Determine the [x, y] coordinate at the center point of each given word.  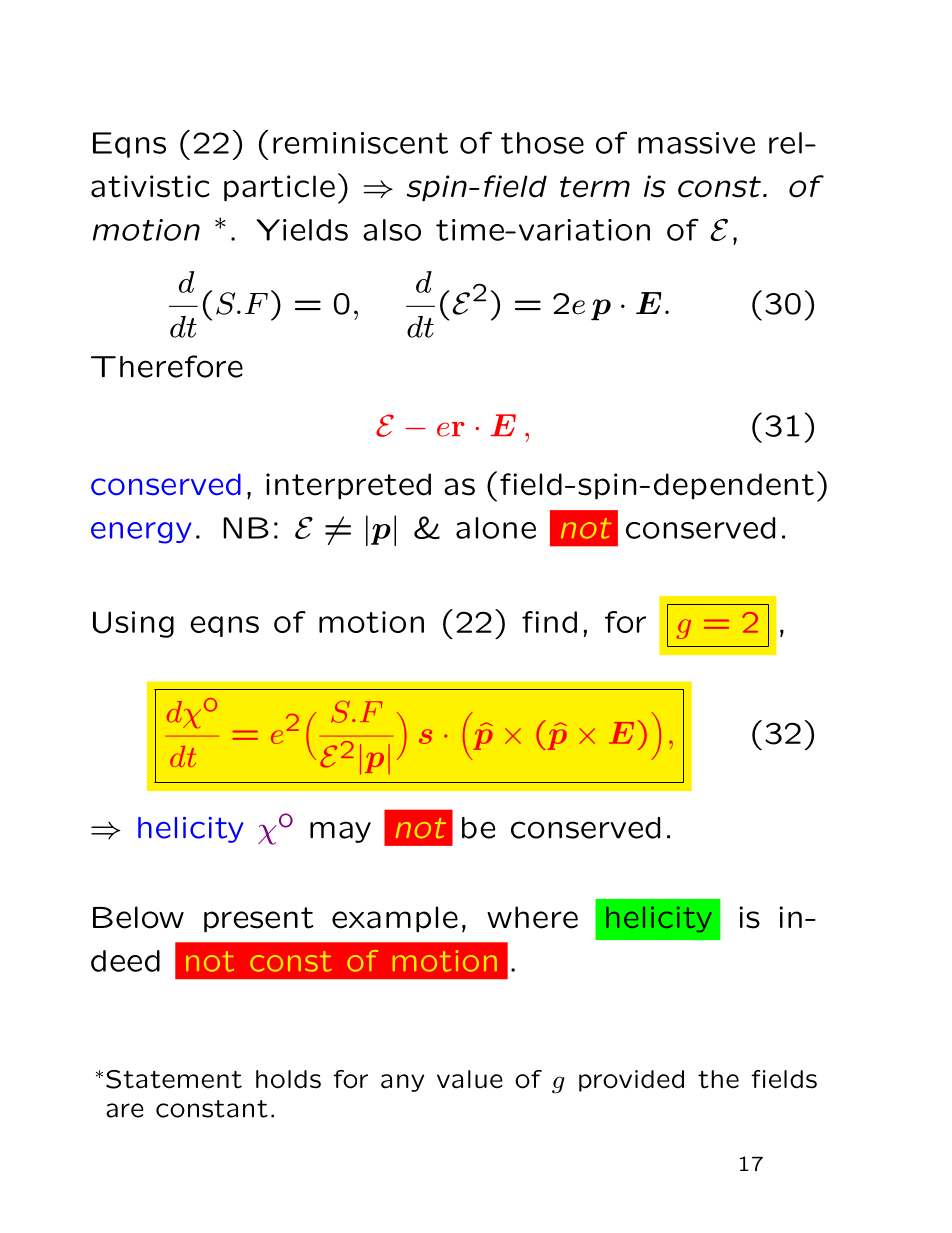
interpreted [348, 486]
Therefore [167, 366]
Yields [302, 230]
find [549, 622]
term [595, 187]
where [532, 917]
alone [496, 528]
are [125, 1110]
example [395, 919]
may [340, 832]
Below [138, 917]
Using [133, 624]
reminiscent [360, 143]
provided [631, 1081]
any [402, 1083]
